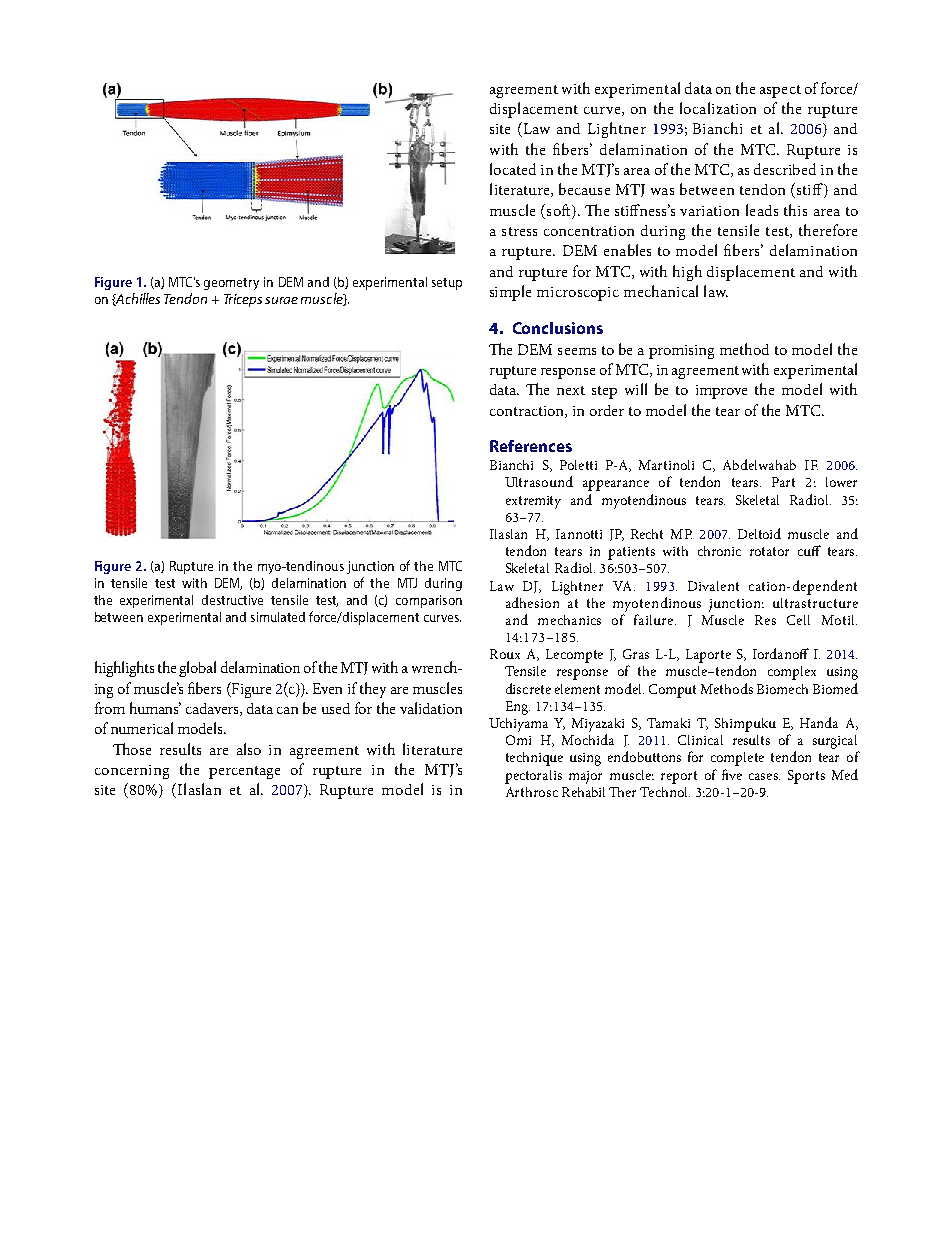  I want to click on promising, so click(681, 352).
